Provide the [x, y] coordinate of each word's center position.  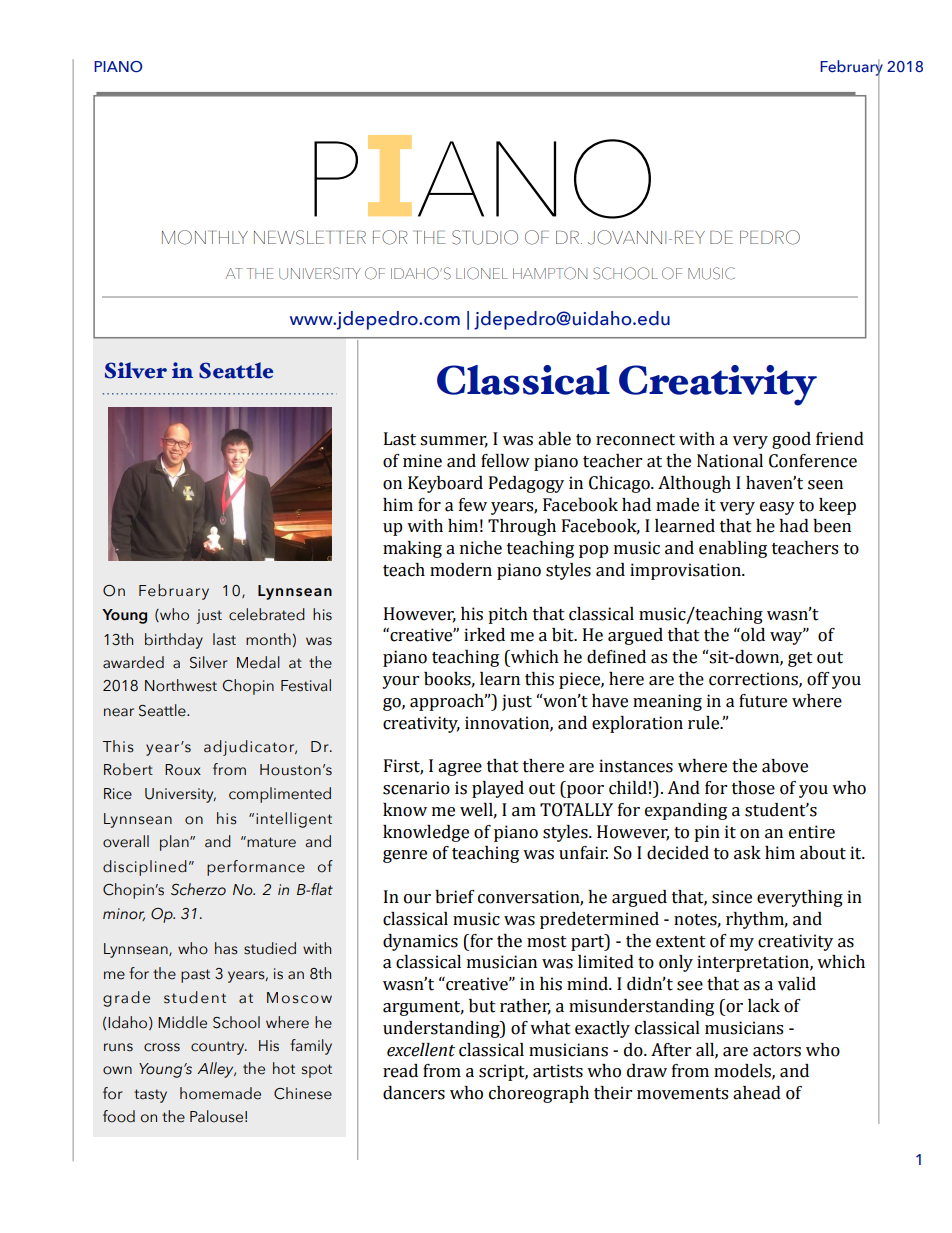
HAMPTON [550, 273]
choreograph [539, 1094]
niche [481, 548]
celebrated [267, 614]
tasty [150, 1096]
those [753, 788]
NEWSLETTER [310, 237]
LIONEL [482, 273]
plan [175, 843]
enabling [733, 549]
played [498, 789]
